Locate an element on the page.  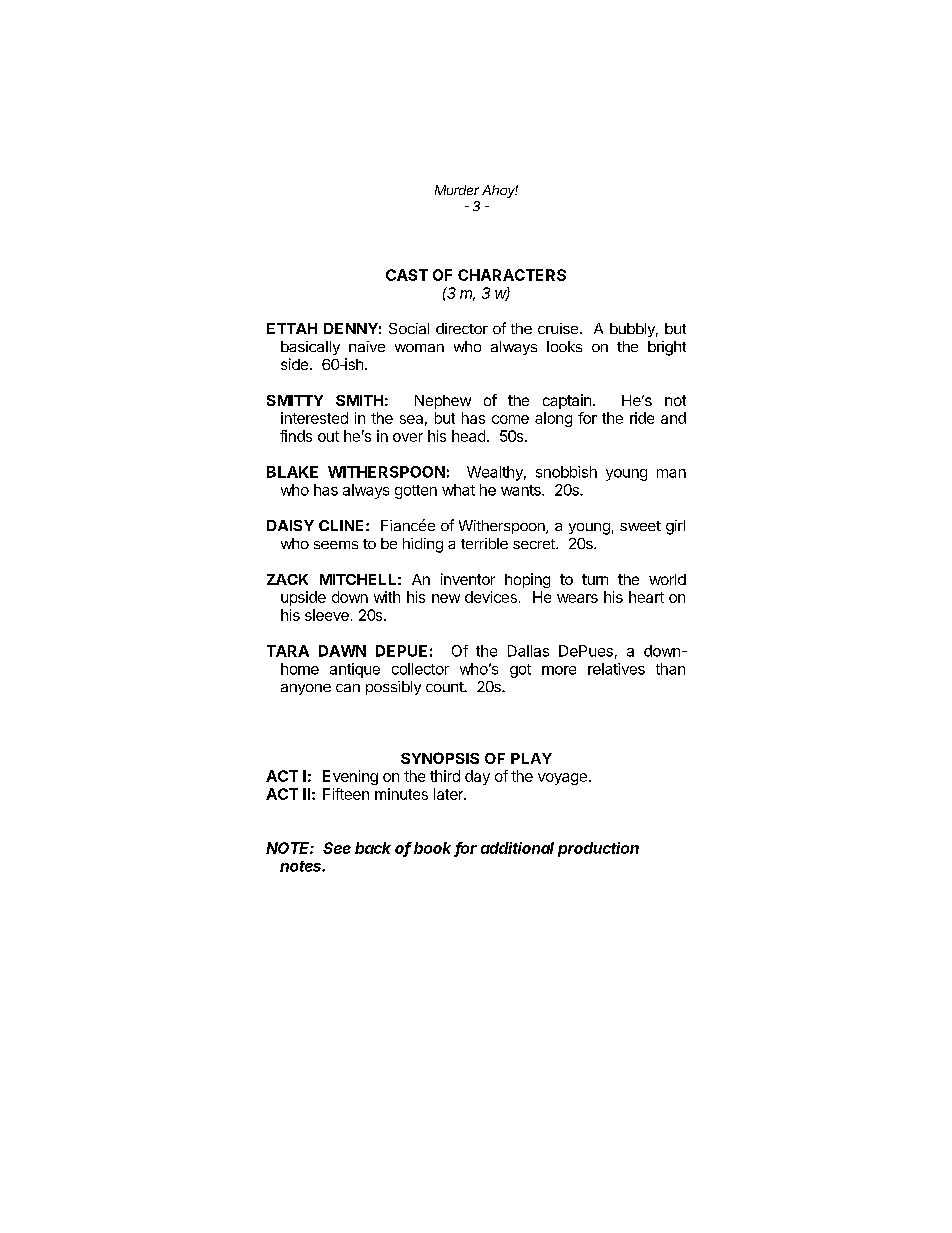
CHARACTERS is located at coordinates (512, 275).
